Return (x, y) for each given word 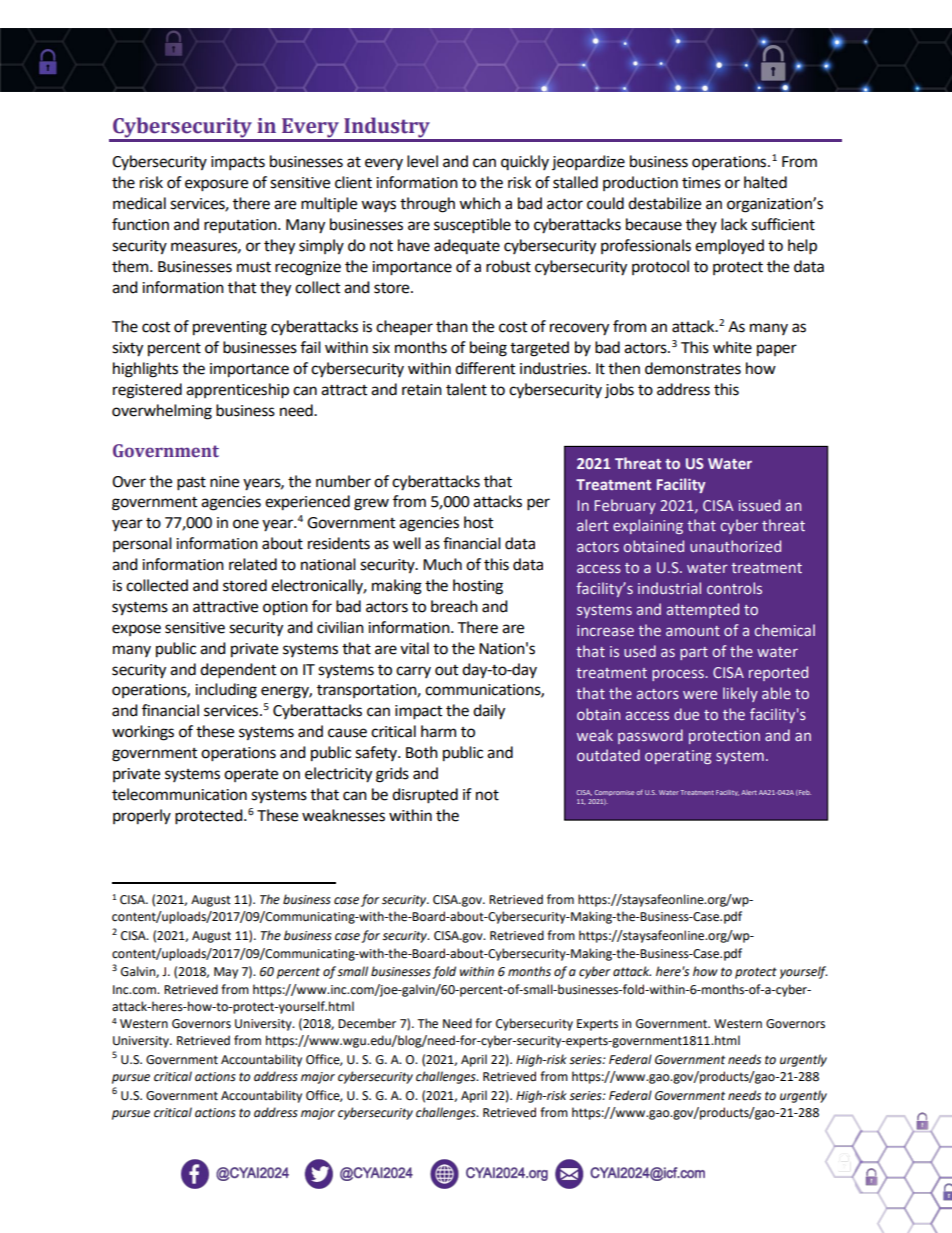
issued (759, 505)
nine (224, 482)
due (686, 714)
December (367, 1023)
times (701, 183)
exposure (216, 185)
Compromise (614, 793)
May (226, 973)
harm (438, 731)
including (226, 691)
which (480, 203)
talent (466, 389)
